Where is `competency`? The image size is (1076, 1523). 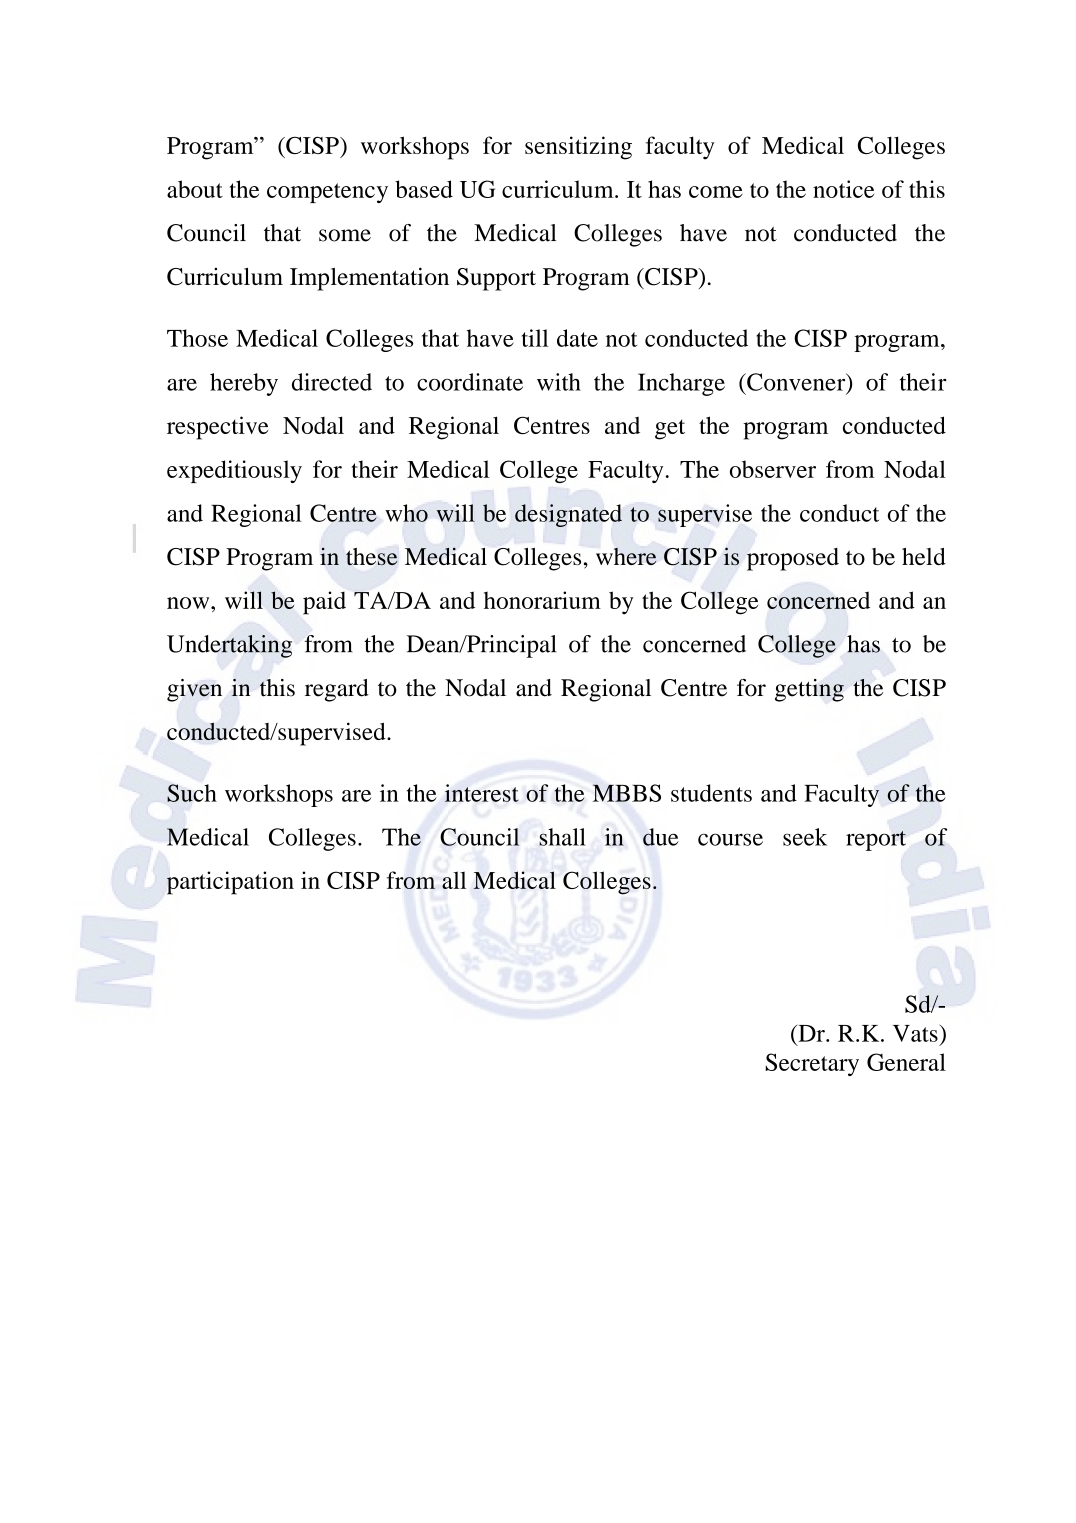
competency is located at coordinates (327, 193).
